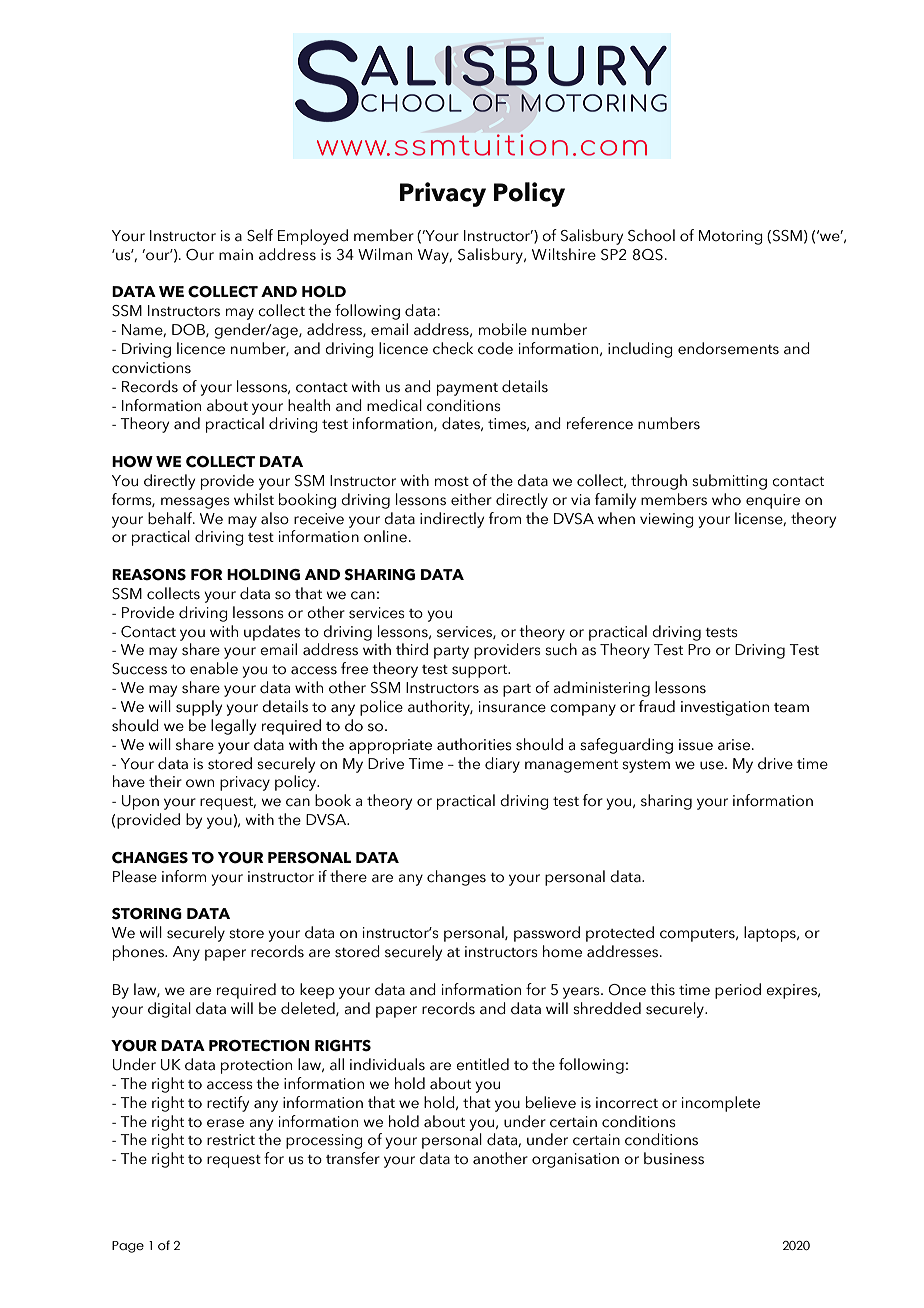 This screenshot has width=924, height=1308. I want to click on issue, so click(696, 745).
